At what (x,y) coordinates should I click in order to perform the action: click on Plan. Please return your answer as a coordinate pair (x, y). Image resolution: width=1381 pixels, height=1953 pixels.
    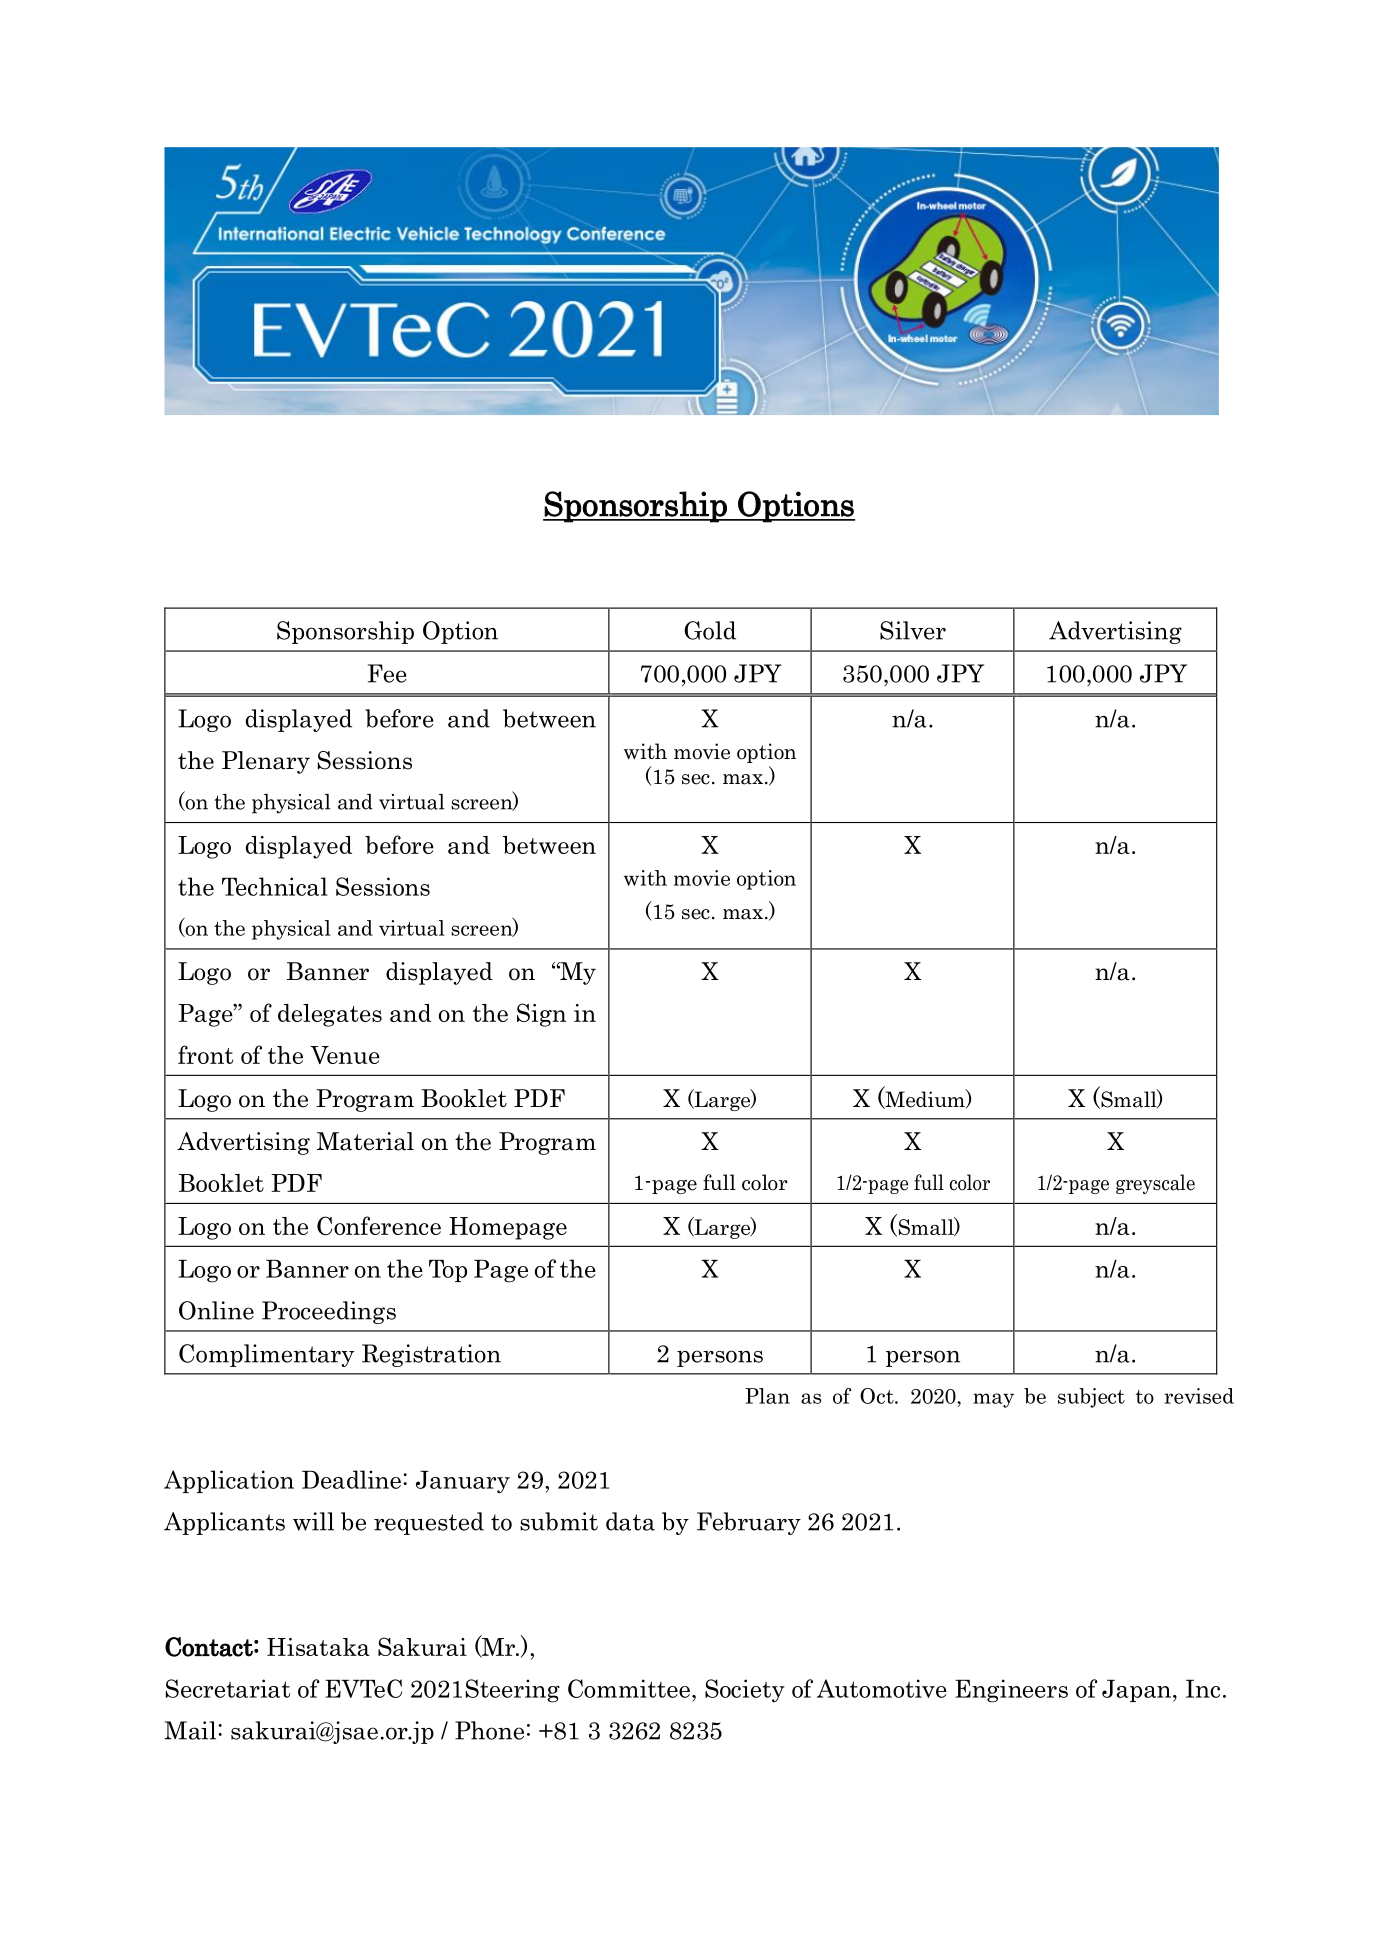
    Looking at the image, I should click on (767, 1396).
